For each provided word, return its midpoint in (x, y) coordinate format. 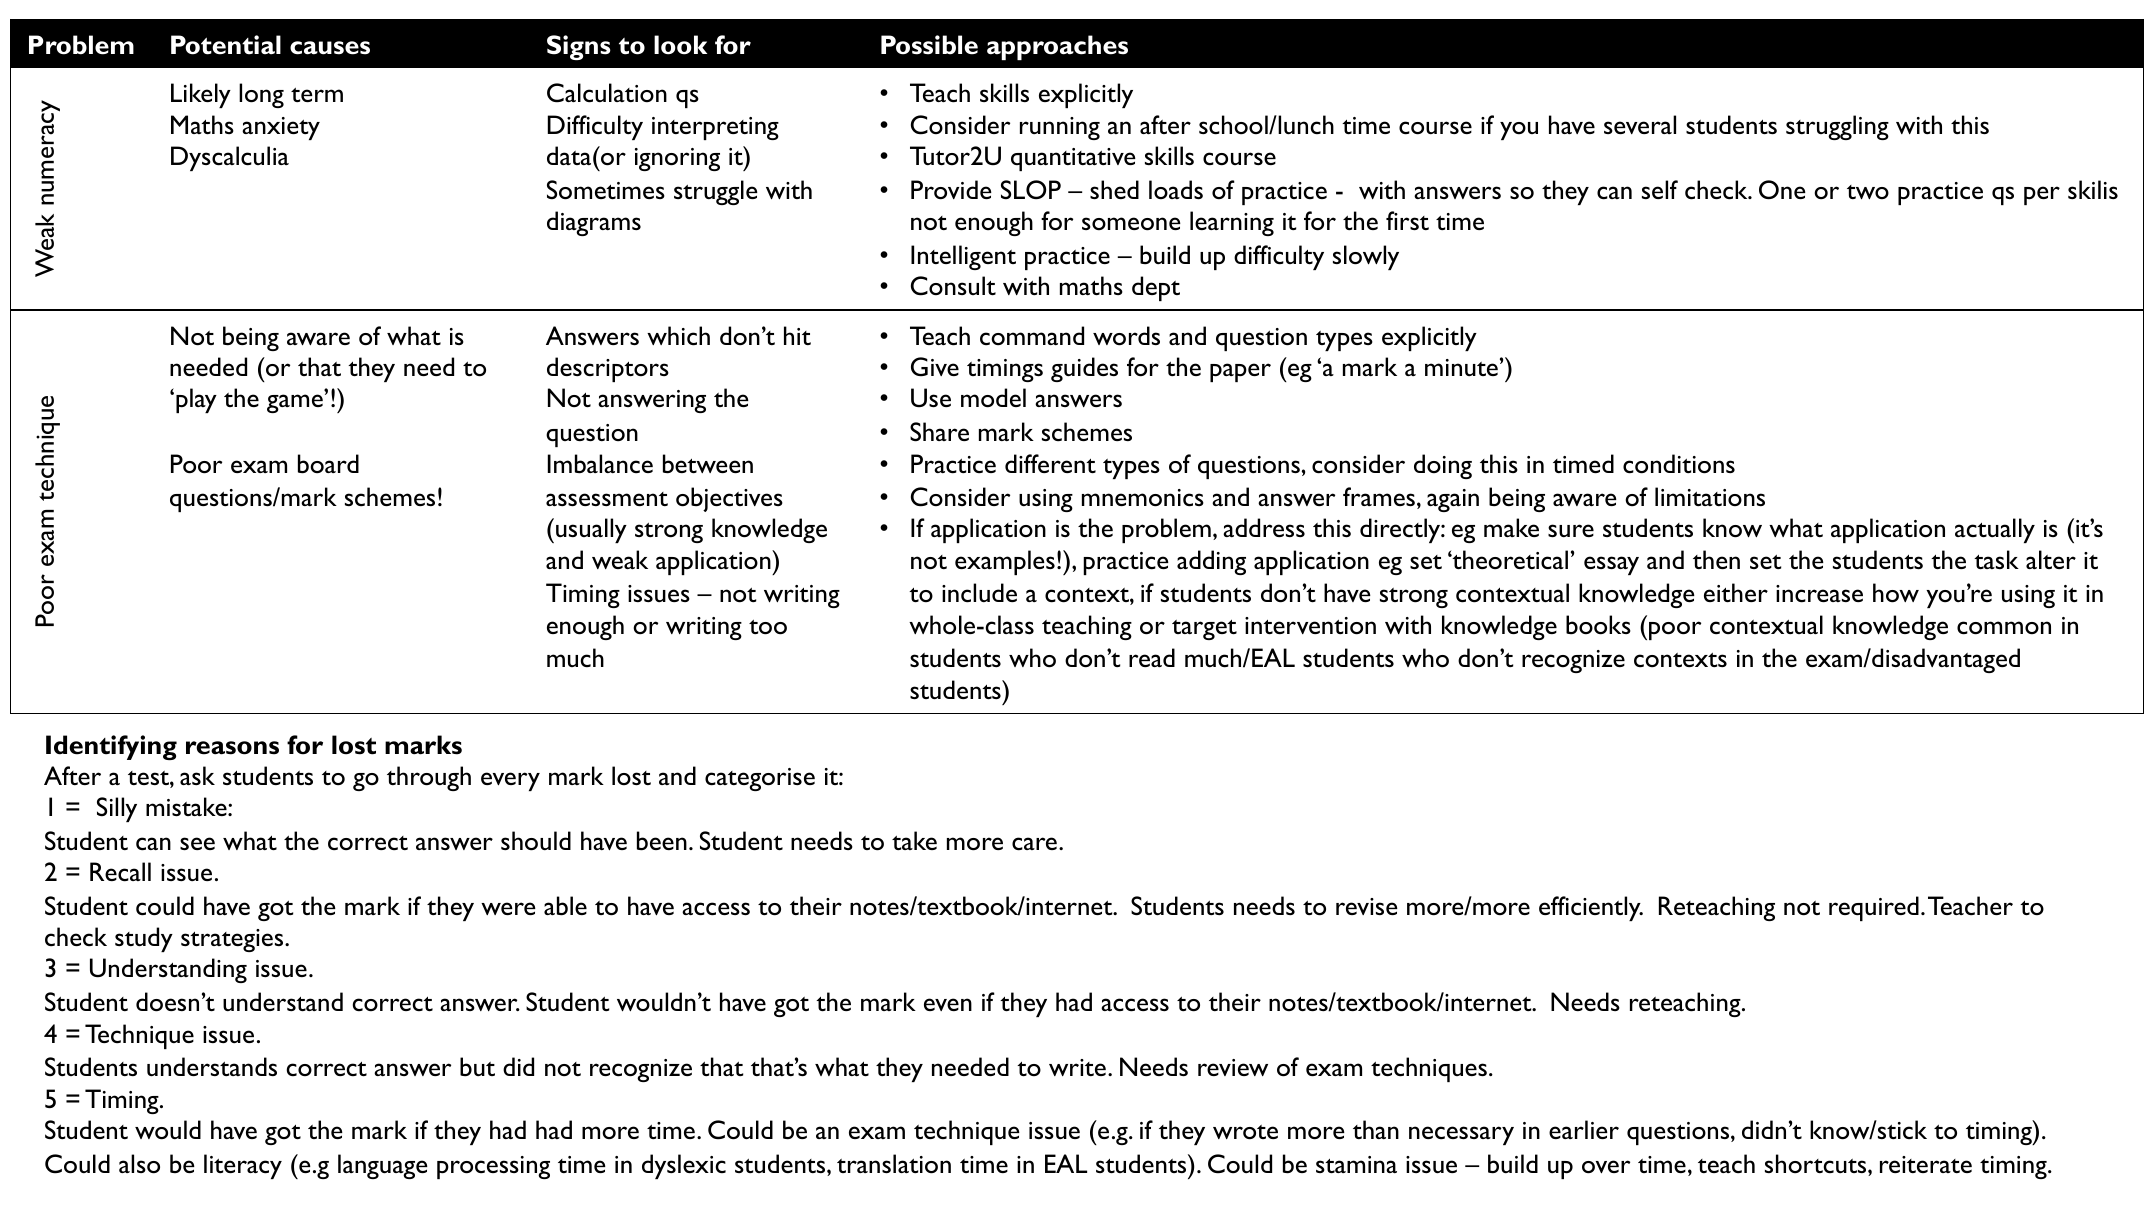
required (1874, 908)
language (383, 1166)
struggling (1837, 127)
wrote (1245, 1132)
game (295, 403)
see (197, 843)
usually (591, 530)
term (317, 95)
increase (1819, 594)
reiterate (1926, 1164)
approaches (1057, 47)
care (1034, 844)
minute (1461, 367)
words (1126, 336)
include (979, 593)
